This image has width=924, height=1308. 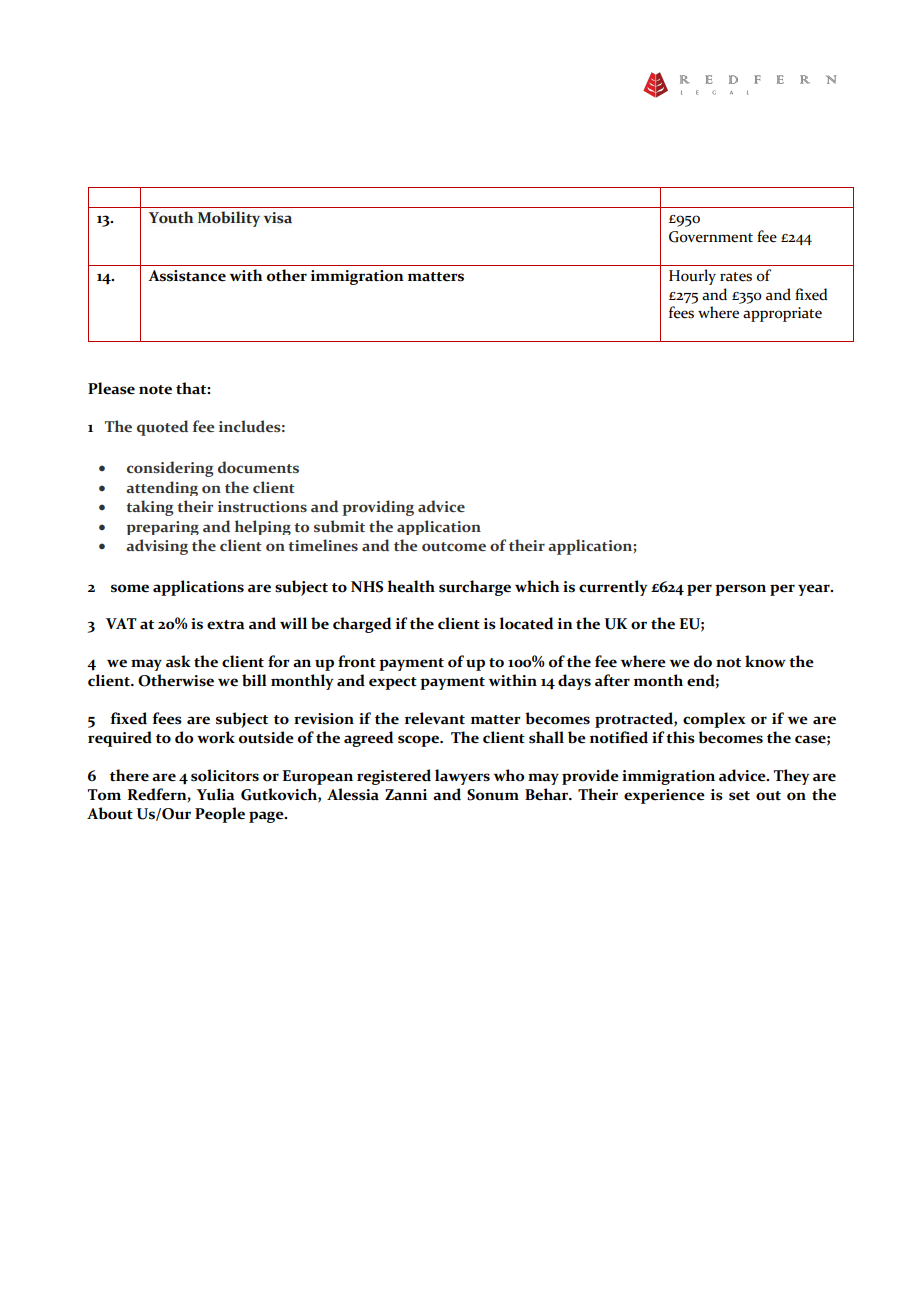 I want to click on surcharge, so click(x=475, y=588).
